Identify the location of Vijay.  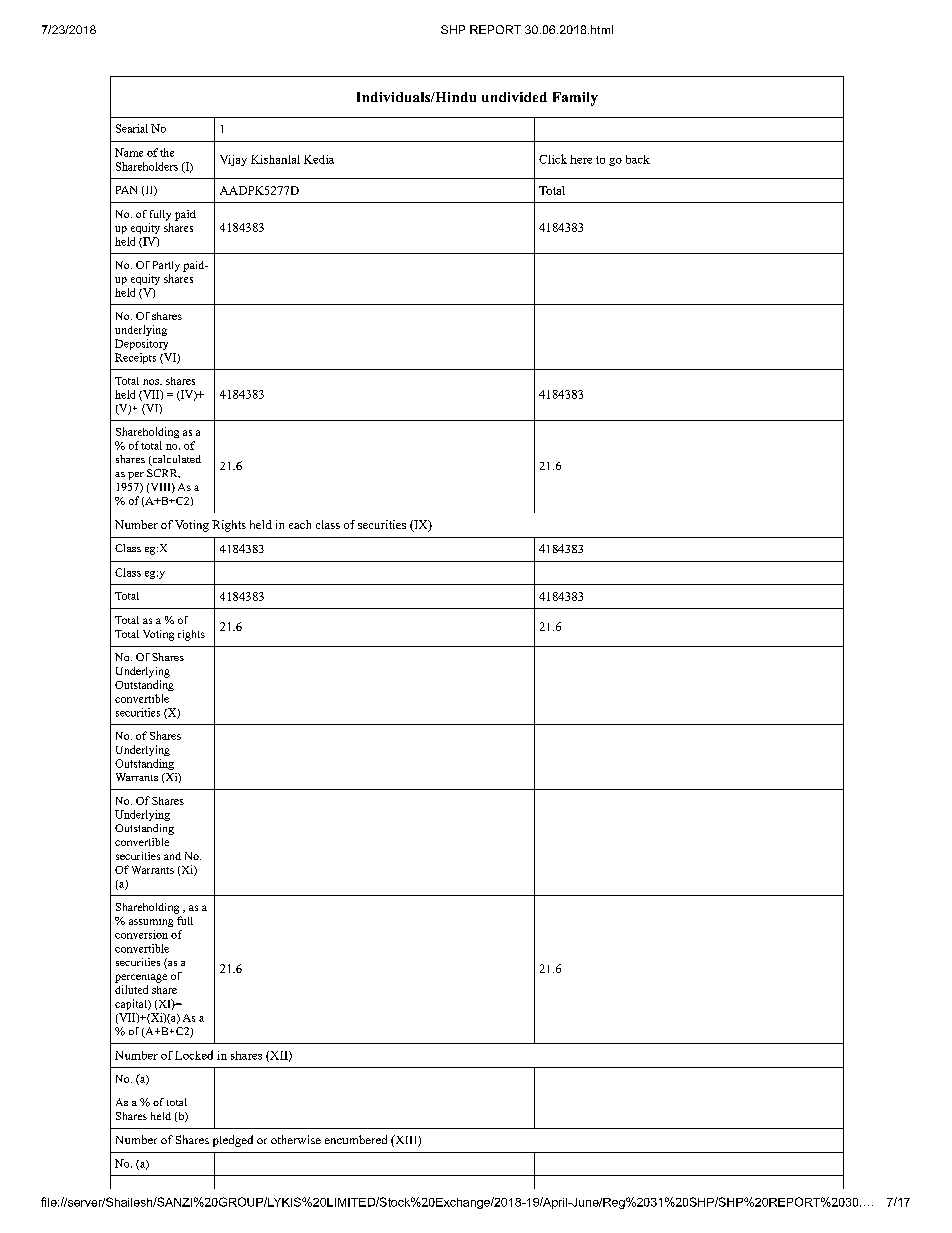
(233, 160).
